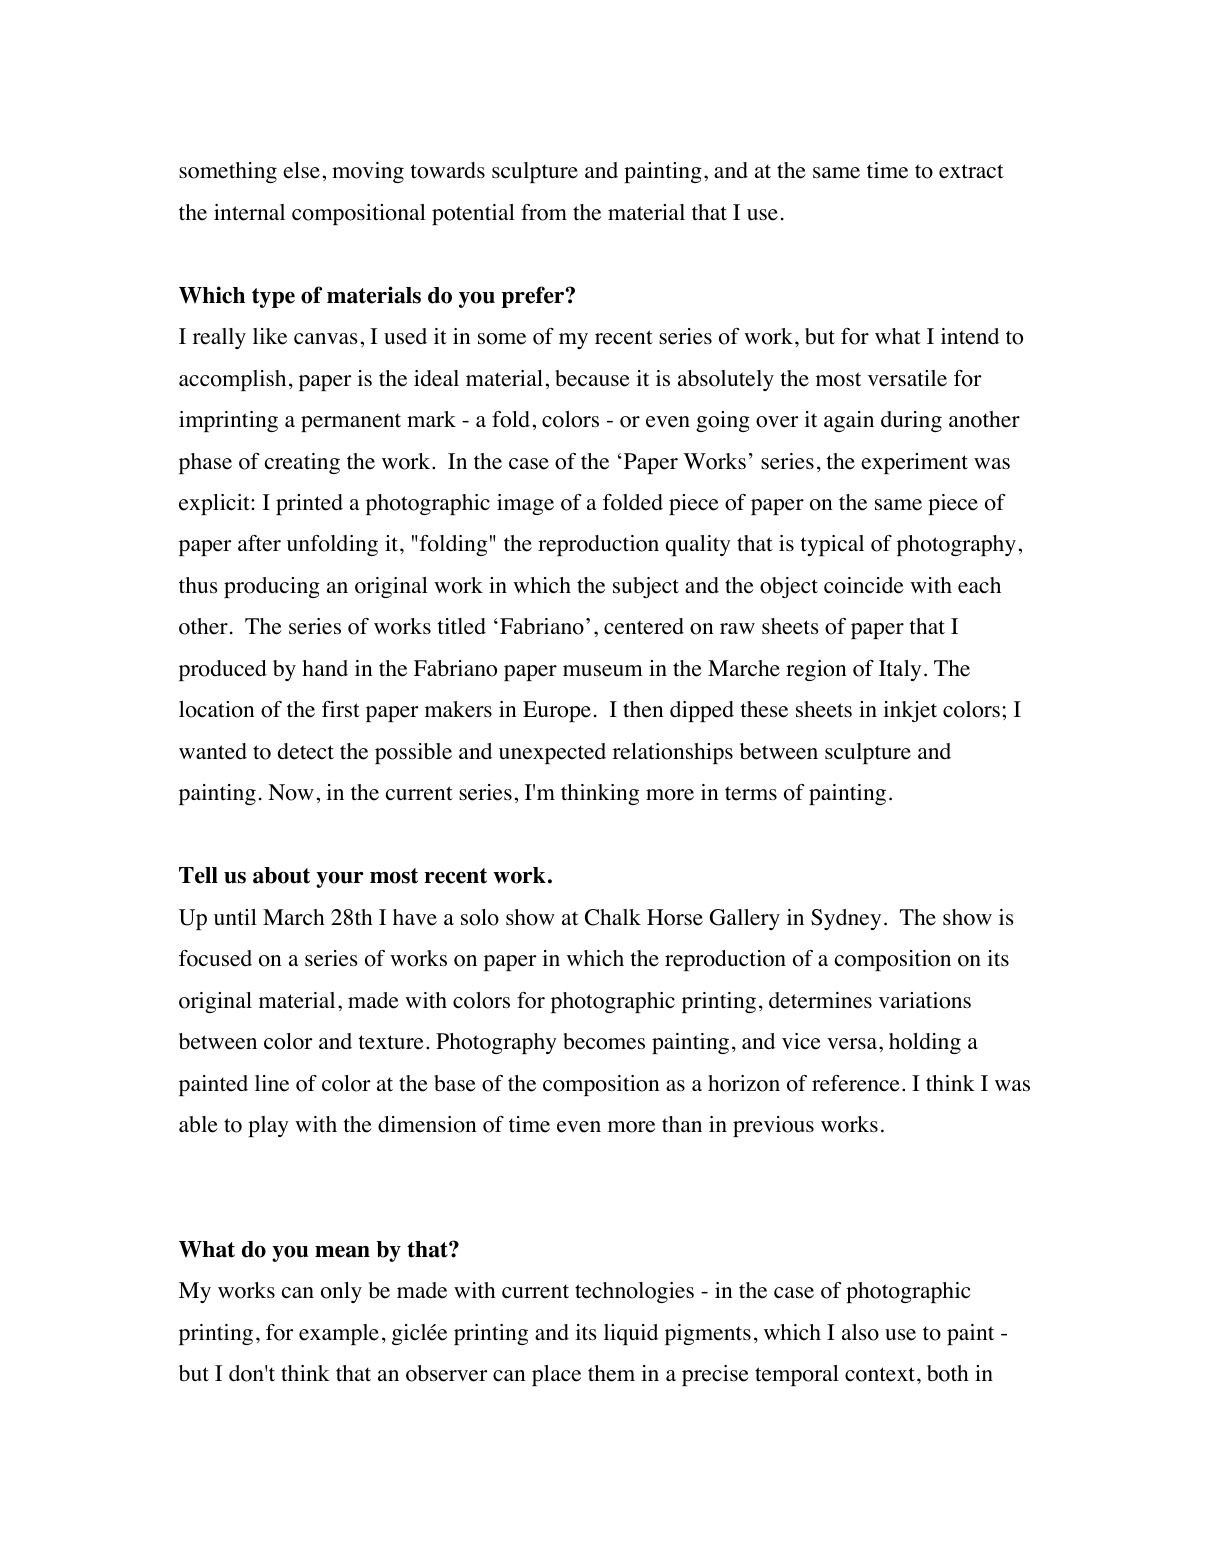  I want to click on Now, so click(291, 792).
